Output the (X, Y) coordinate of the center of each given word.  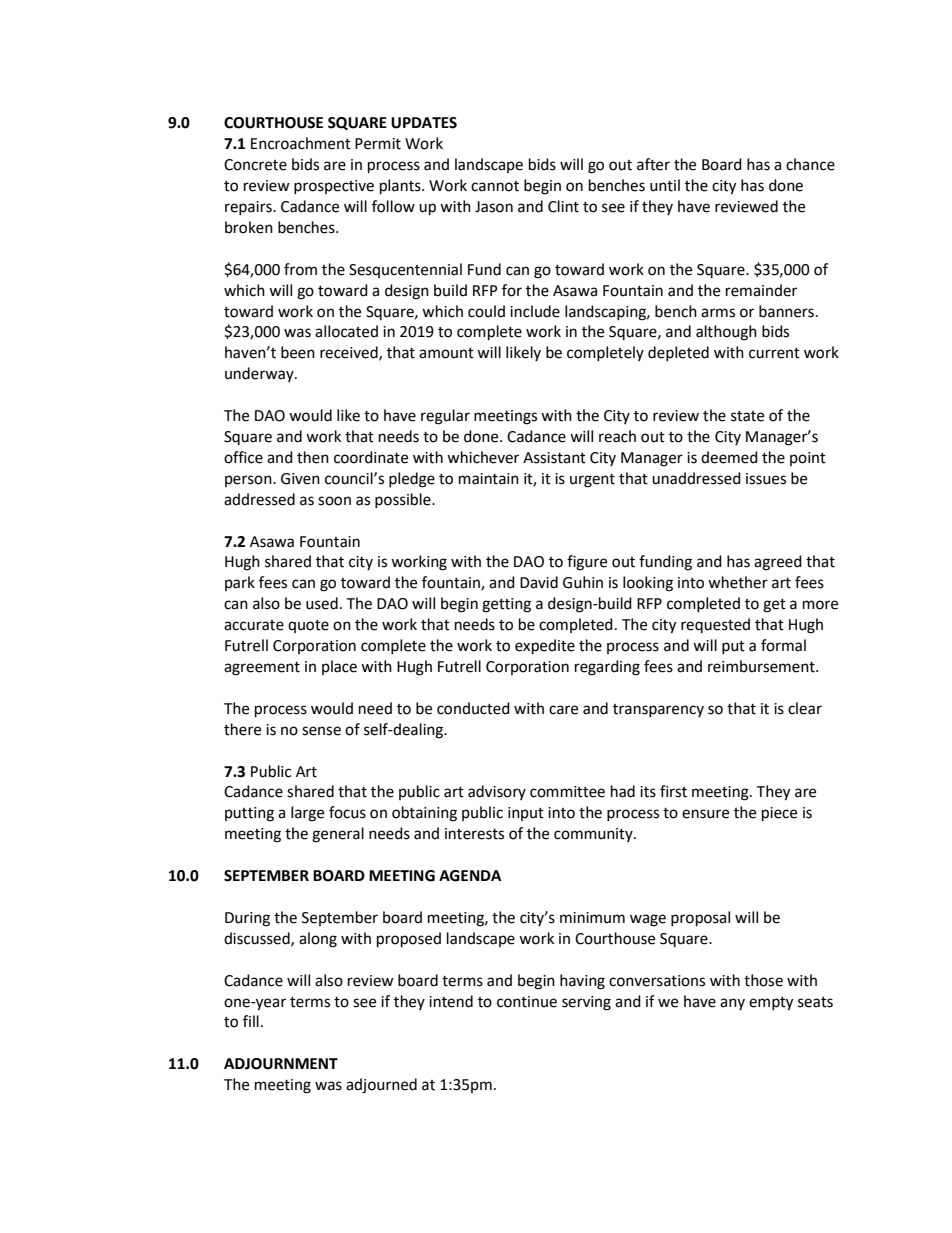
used (322, 603)
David (539, 582)
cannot (495, 186)
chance (810, 164)
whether (738, 582)
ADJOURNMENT (281, 1064)
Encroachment (301, 143)
